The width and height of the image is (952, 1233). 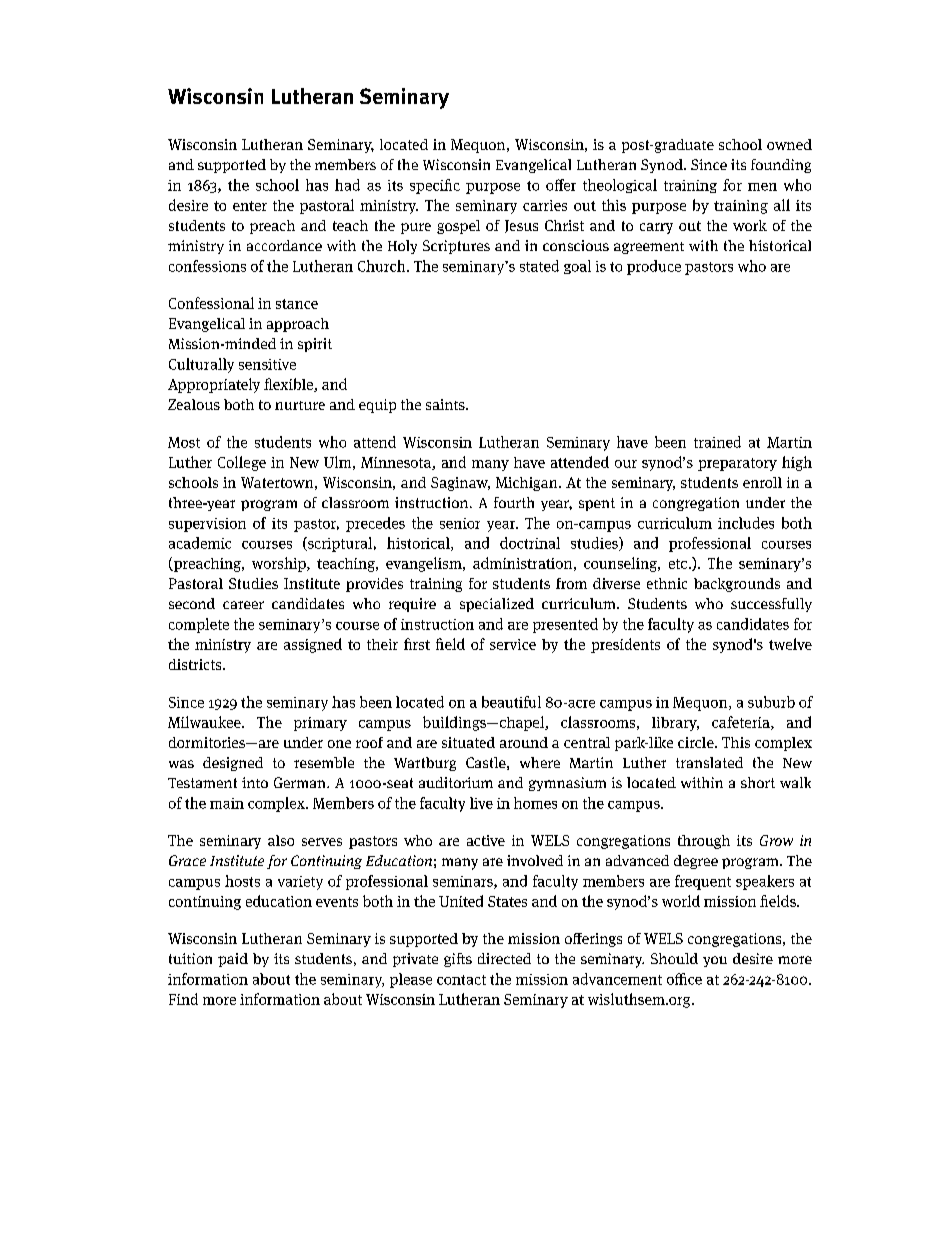 I want to click on saints, so click(x=446, y=404).
